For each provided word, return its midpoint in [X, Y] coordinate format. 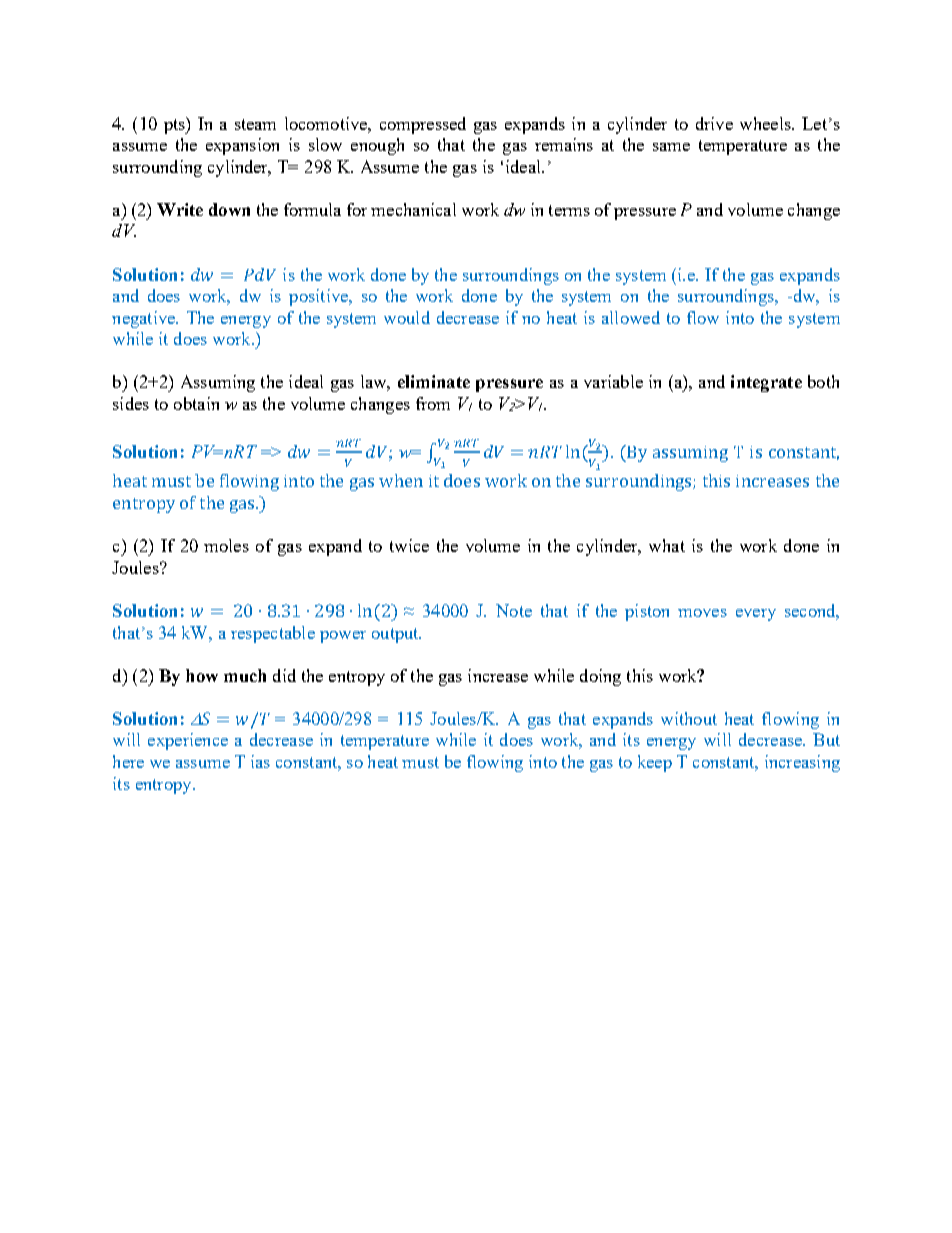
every [756, 615]
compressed [423, 125]
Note [514, 610]
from [433, 403]
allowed [631, 317]
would [407, 317]
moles [226, 545]
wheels [766, 123]
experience [188, 741]
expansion [242, 146]
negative [144, 319]
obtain [196, 403]
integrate [766, 383]
